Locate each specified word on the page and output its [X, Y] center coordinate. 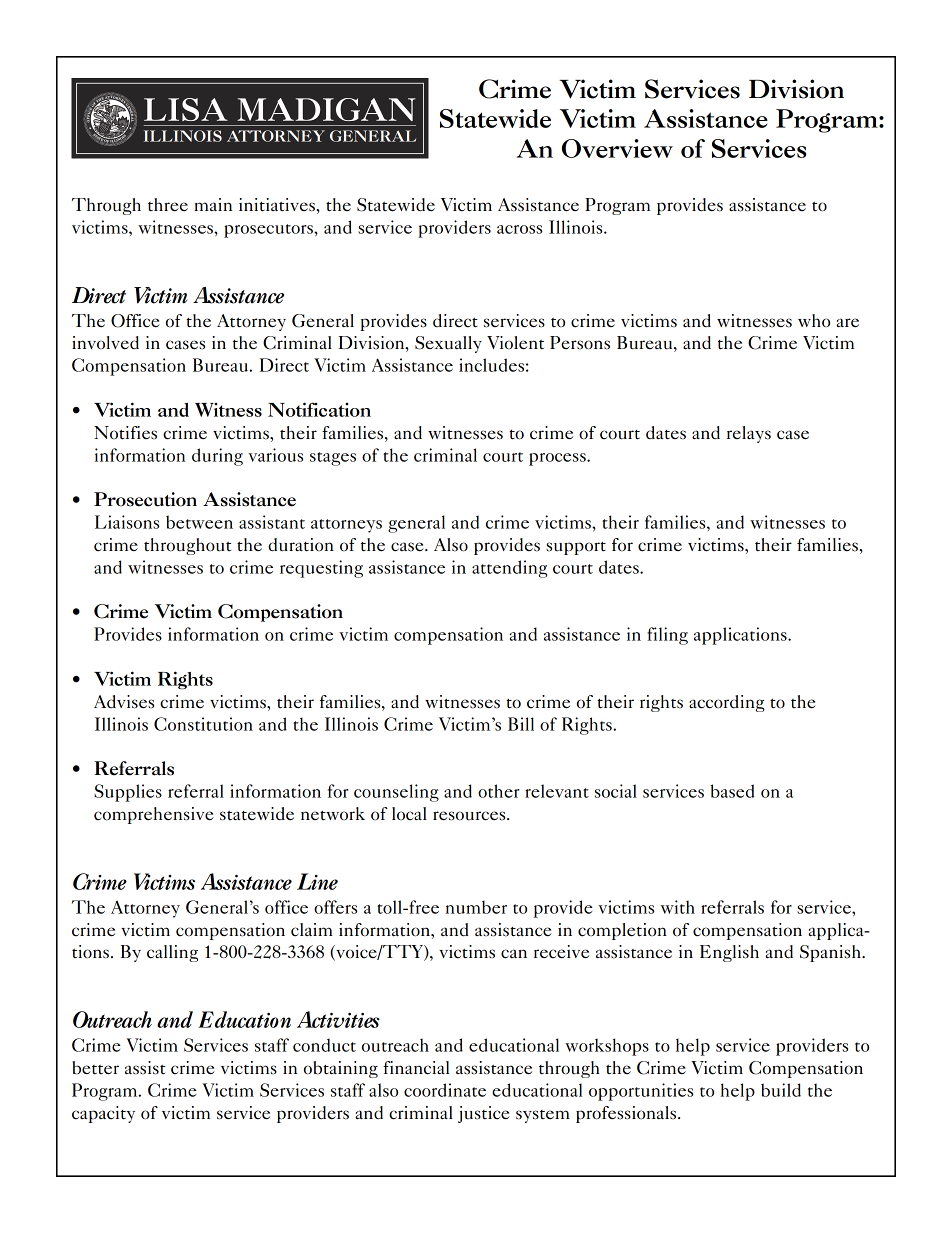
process [558, 459]
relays [749, 434]
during [217, 457]
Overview [617, 148]
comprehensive [154, 815]
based [732, 791]
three [168, 205]
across [519, 229]
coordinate [445, 1090]
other [499, 791]
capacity [103, 1114]
